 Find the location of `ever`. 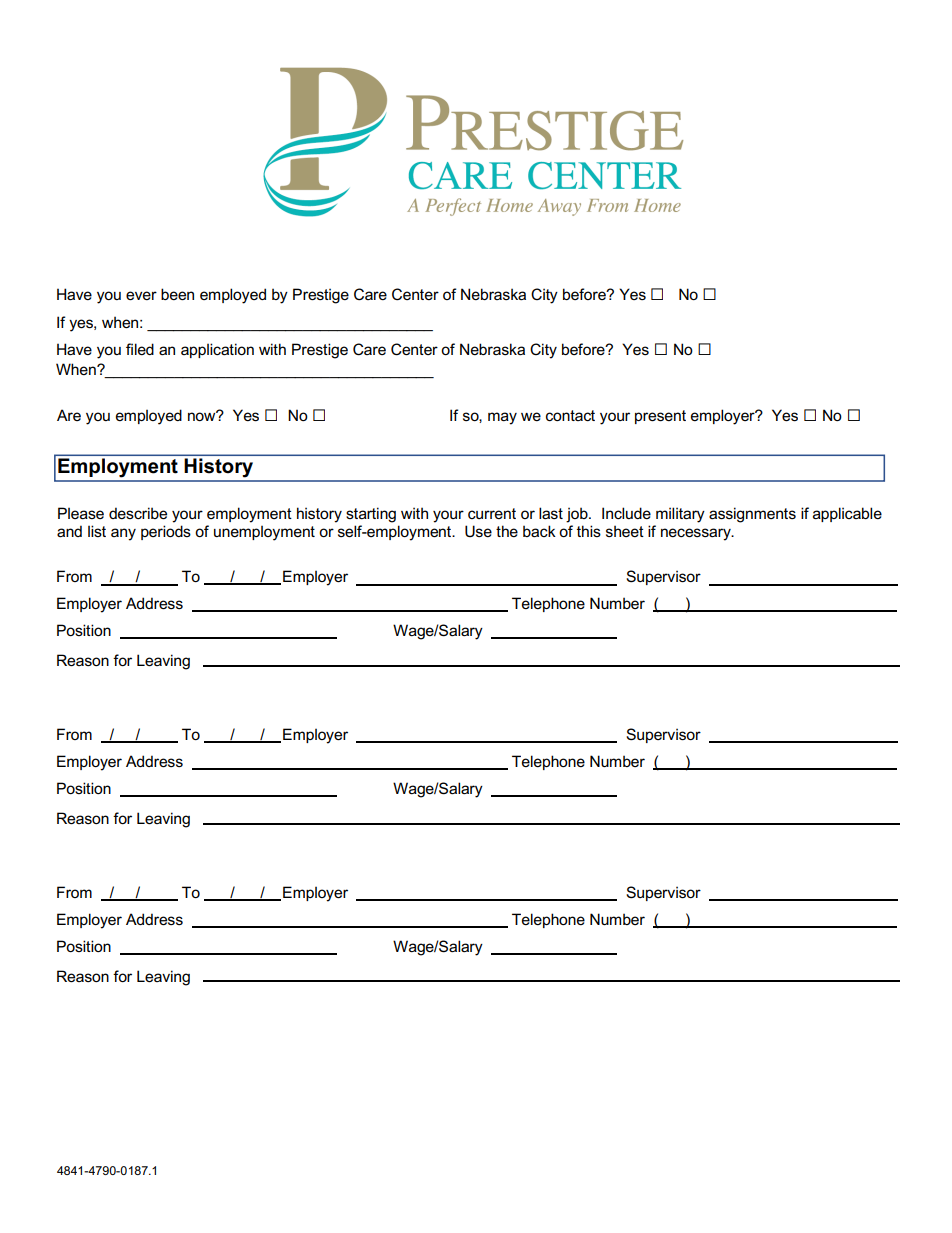

ever is located at coordinates (141, 295).
